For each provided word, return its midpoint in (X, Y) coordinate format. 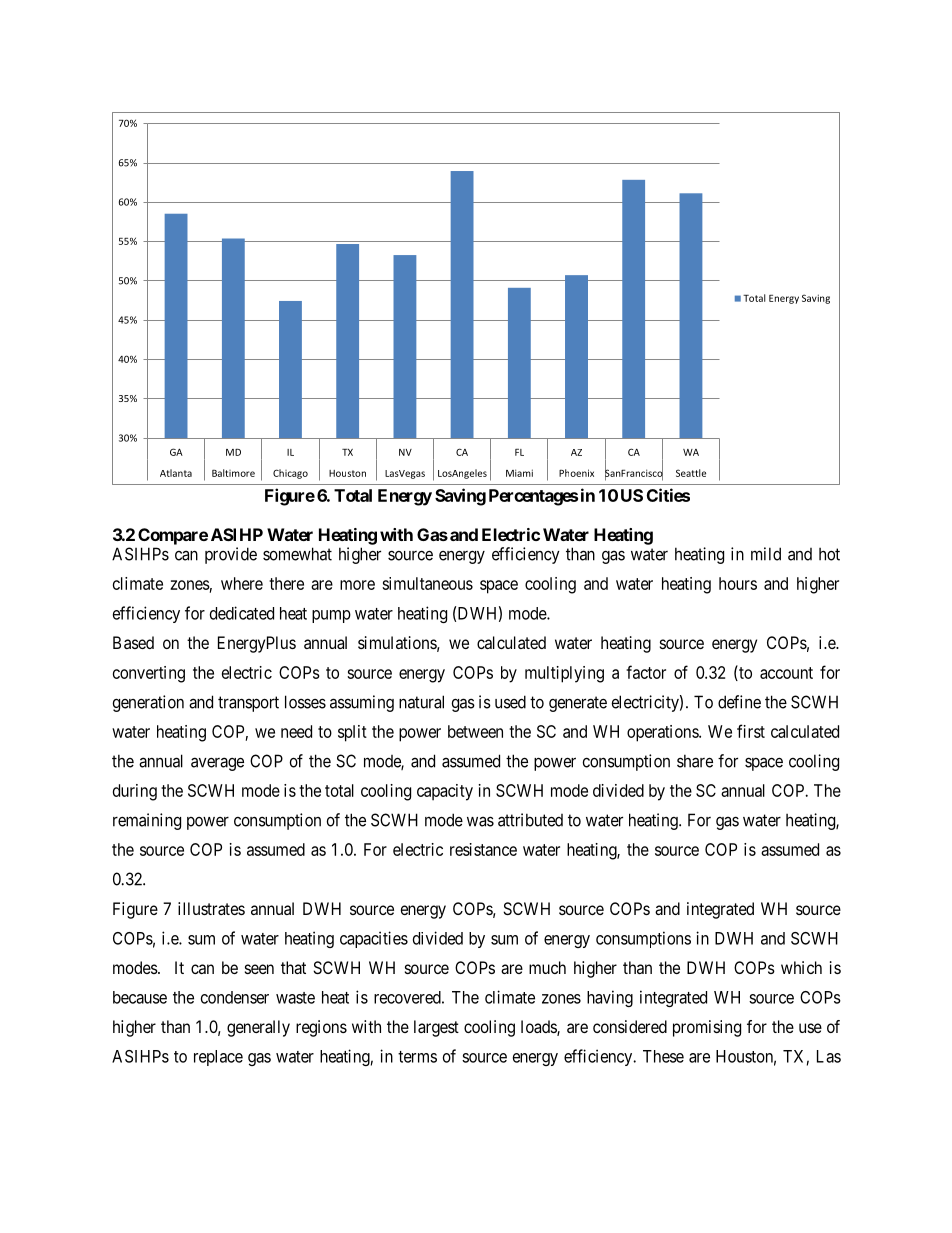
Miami (519, 473)
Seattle (691, 473)
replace (218, 1058)
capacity (445, 792)
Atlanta (176, 473)
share (695, 761)
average (217, 764)
